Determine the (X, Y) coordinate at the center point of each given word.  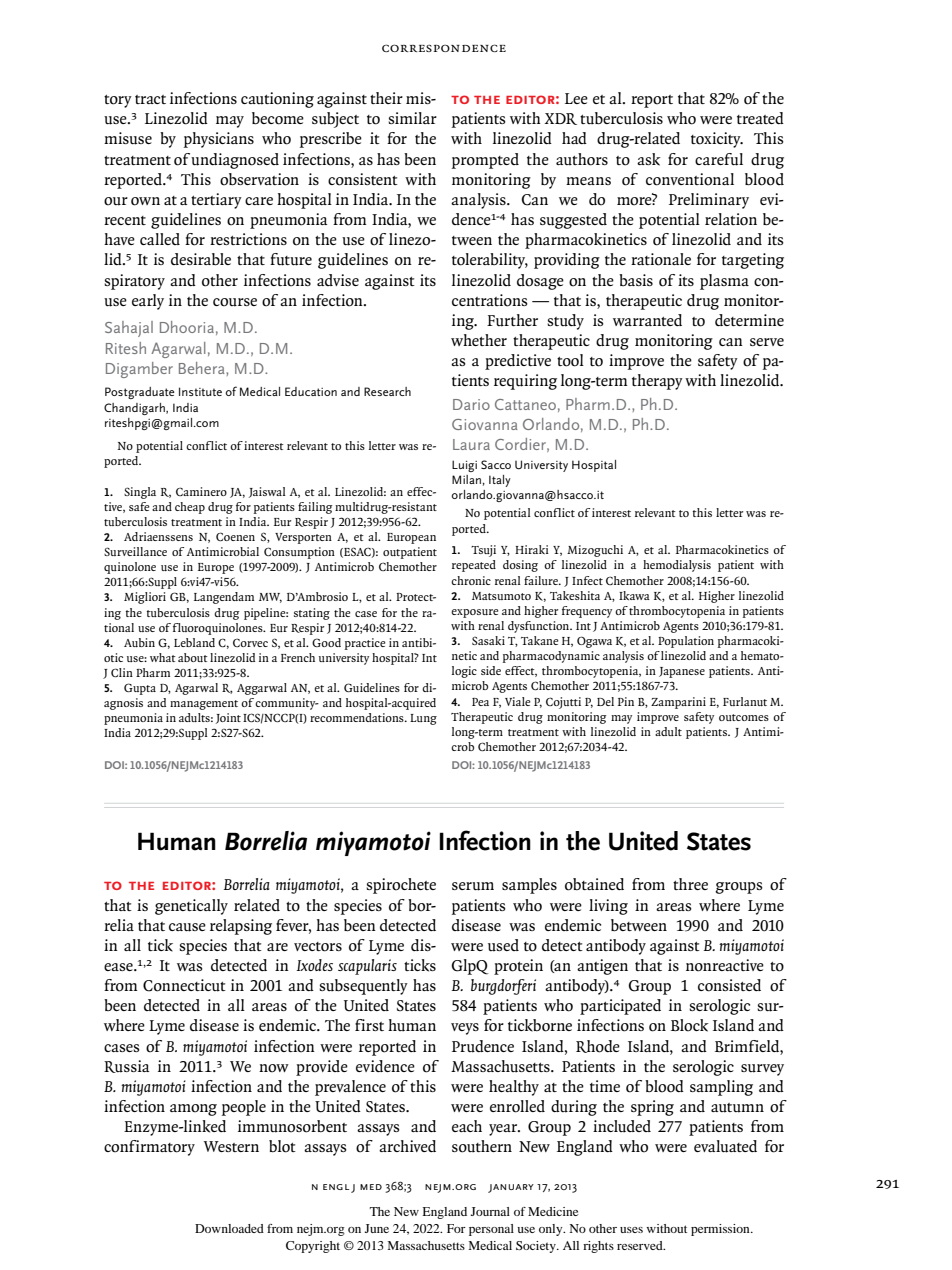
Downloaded (229, 1228)
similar (412, 118)
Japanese (682, 672)
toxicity (717, 140)
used (503, 945)
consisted (729, 985)
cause (187, 927)
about (193, 657)
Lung (423, 719)
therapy (657, 382)
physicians (219, 140)
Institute (200, 391)
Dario (471, 404)
